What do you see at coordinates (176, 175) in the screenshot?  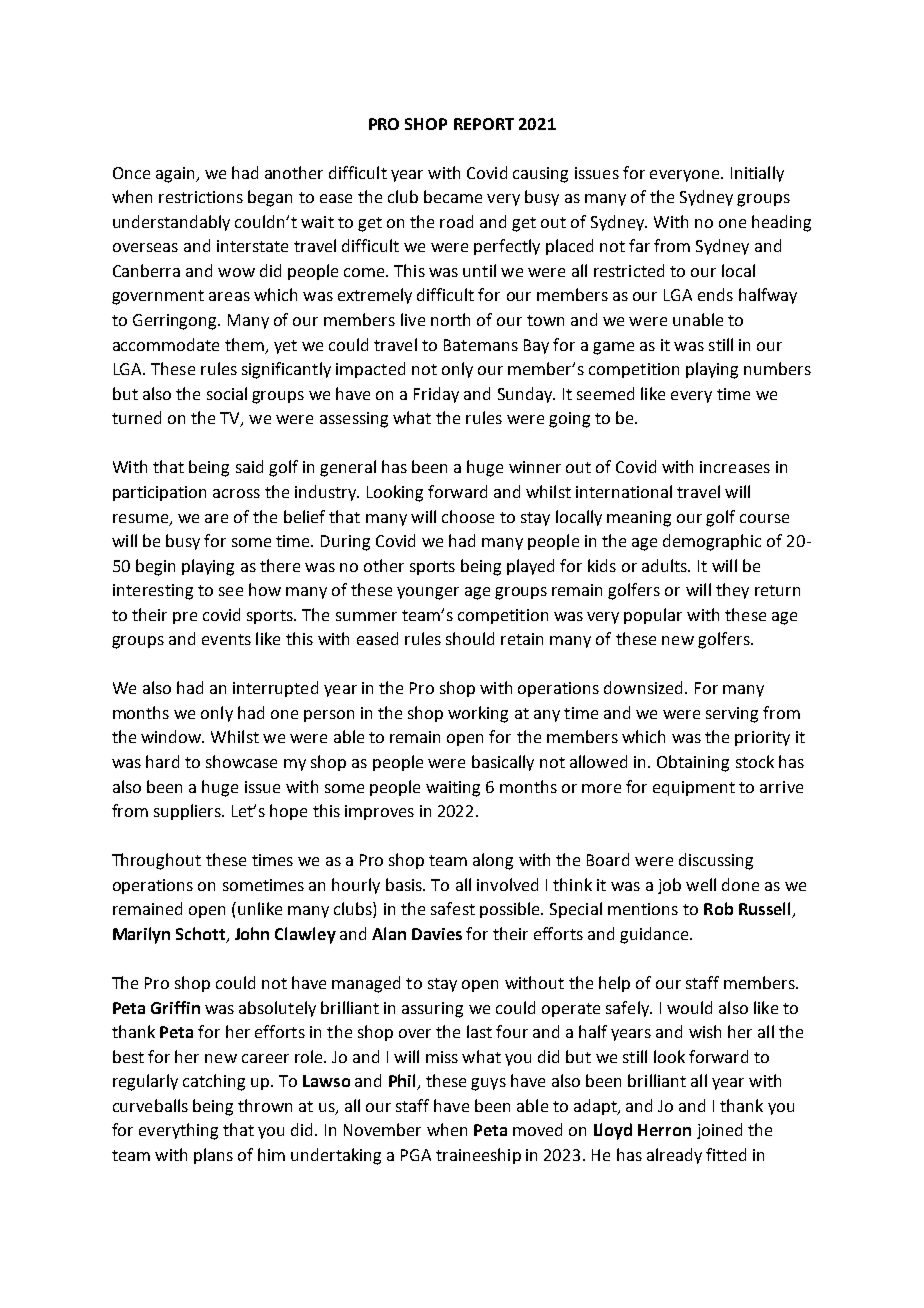 I see `again` at bounding box center [176, 175].
